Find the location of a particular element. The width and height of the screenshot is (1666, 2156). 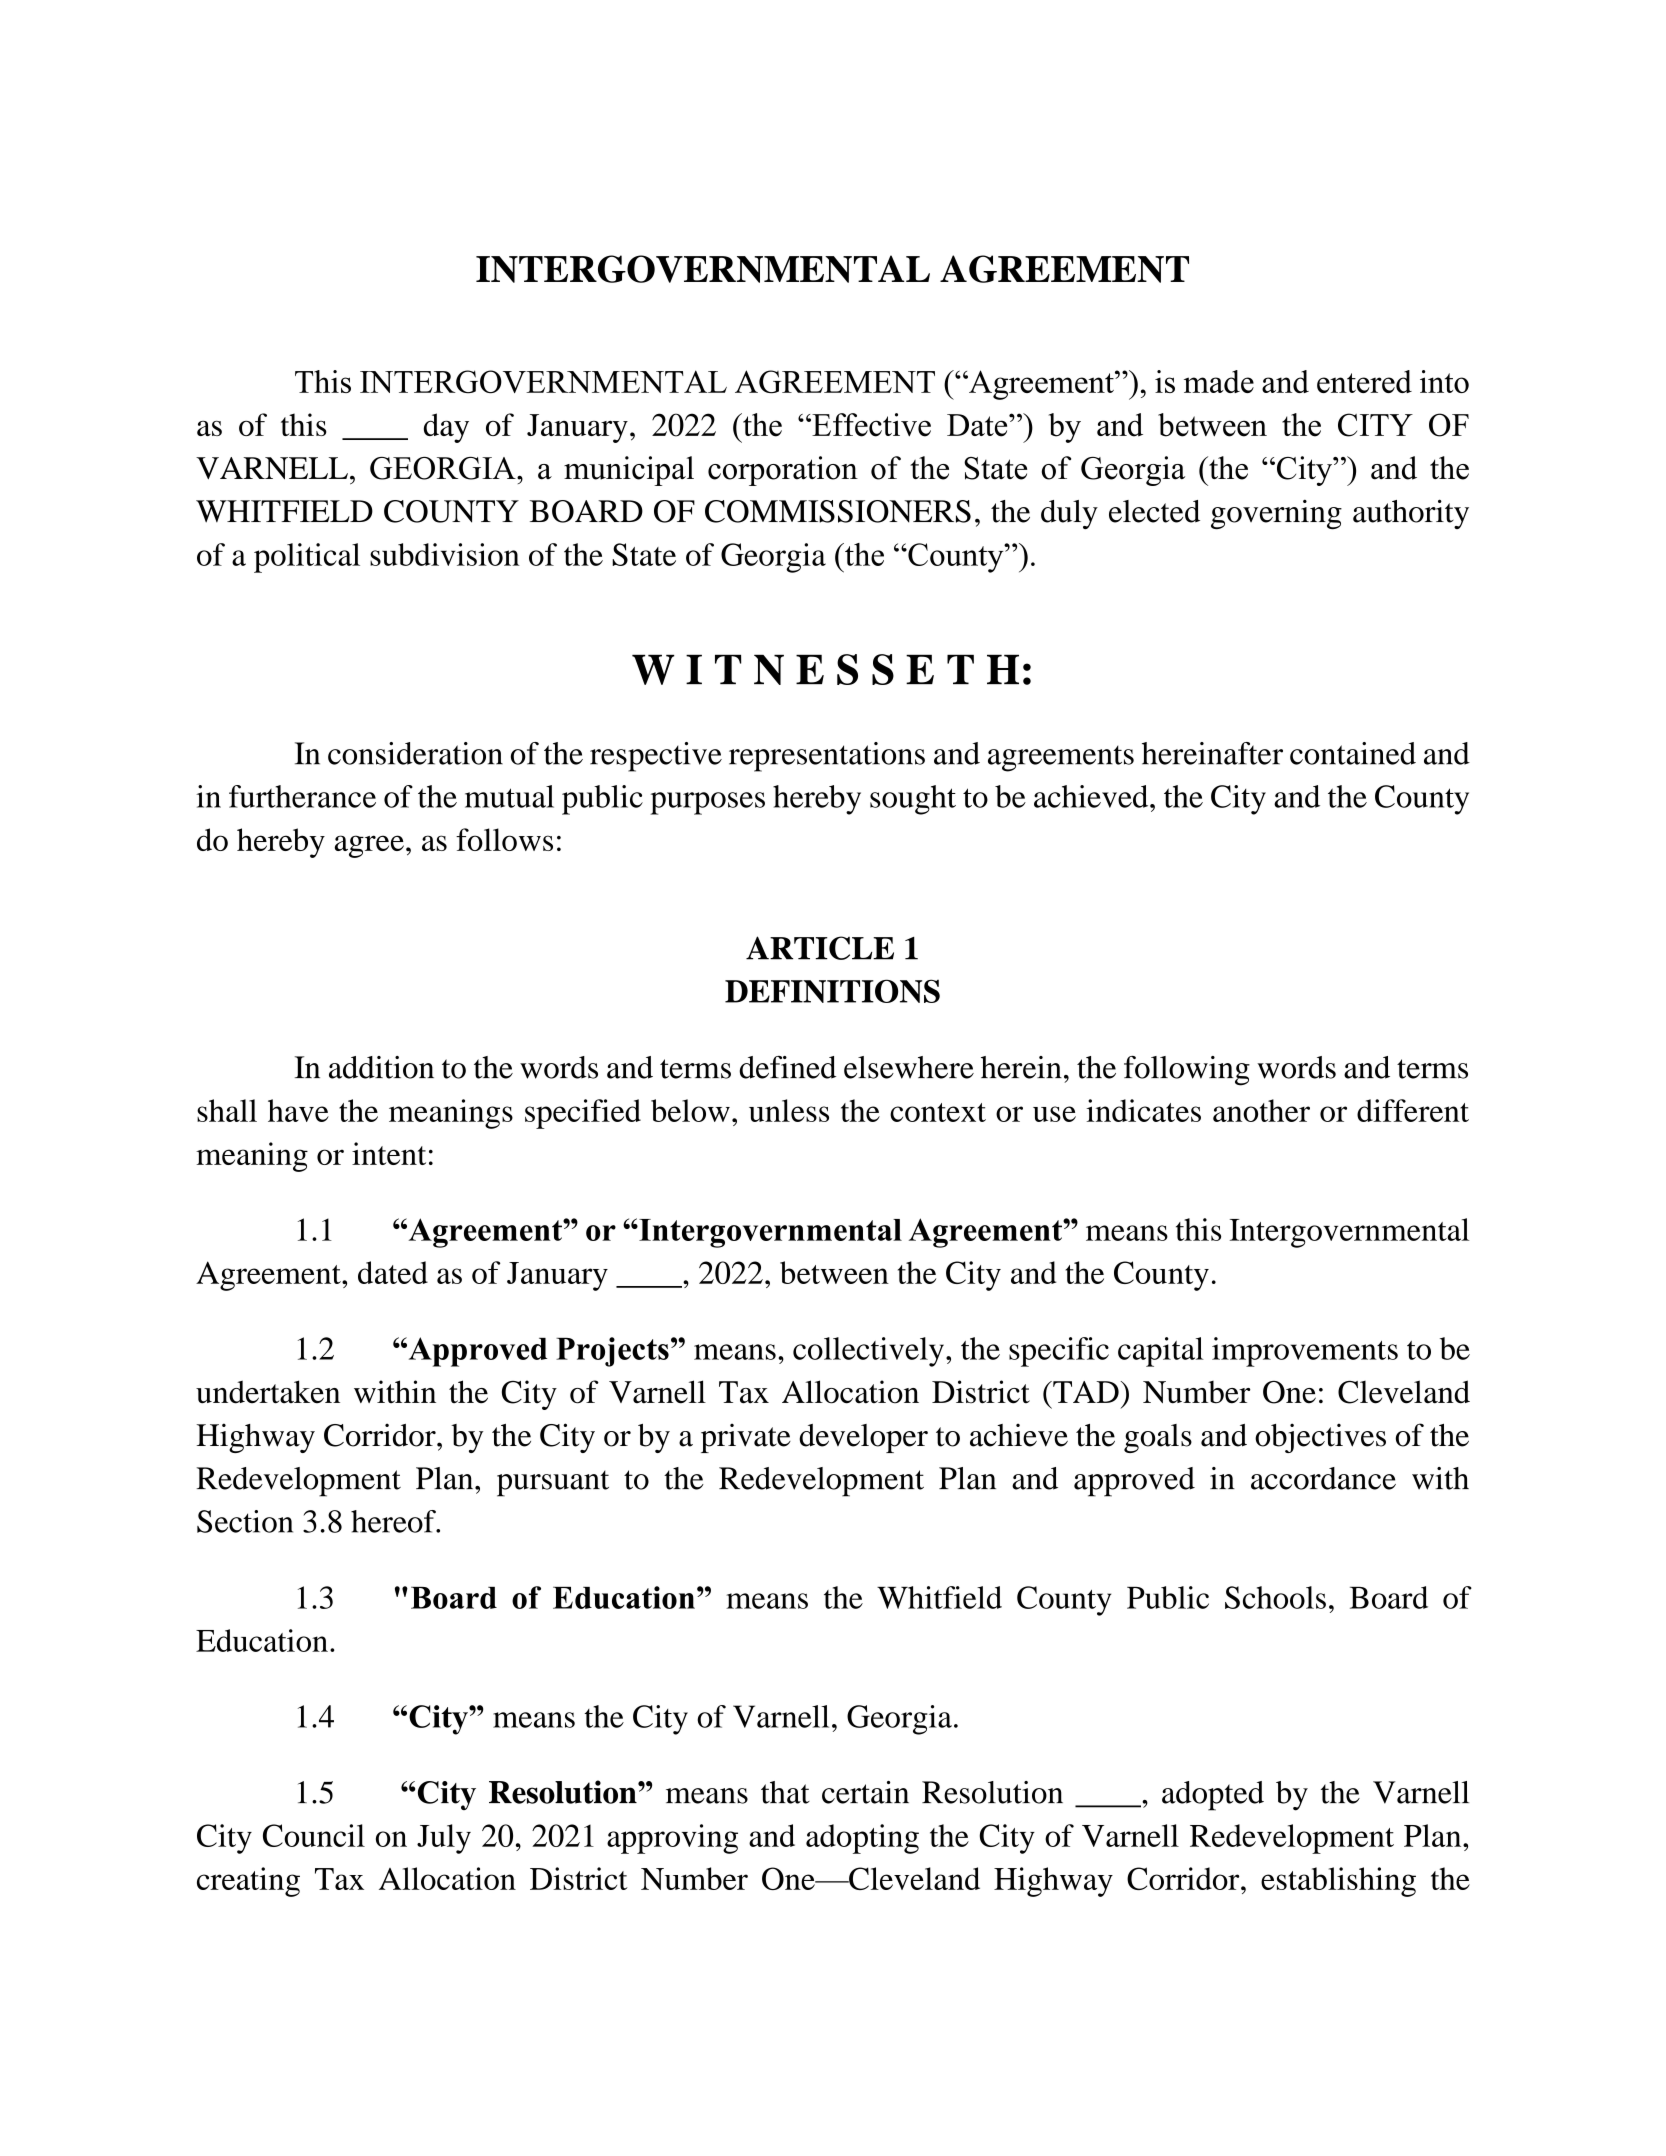

Effective is located at coordinates (870, 425).
